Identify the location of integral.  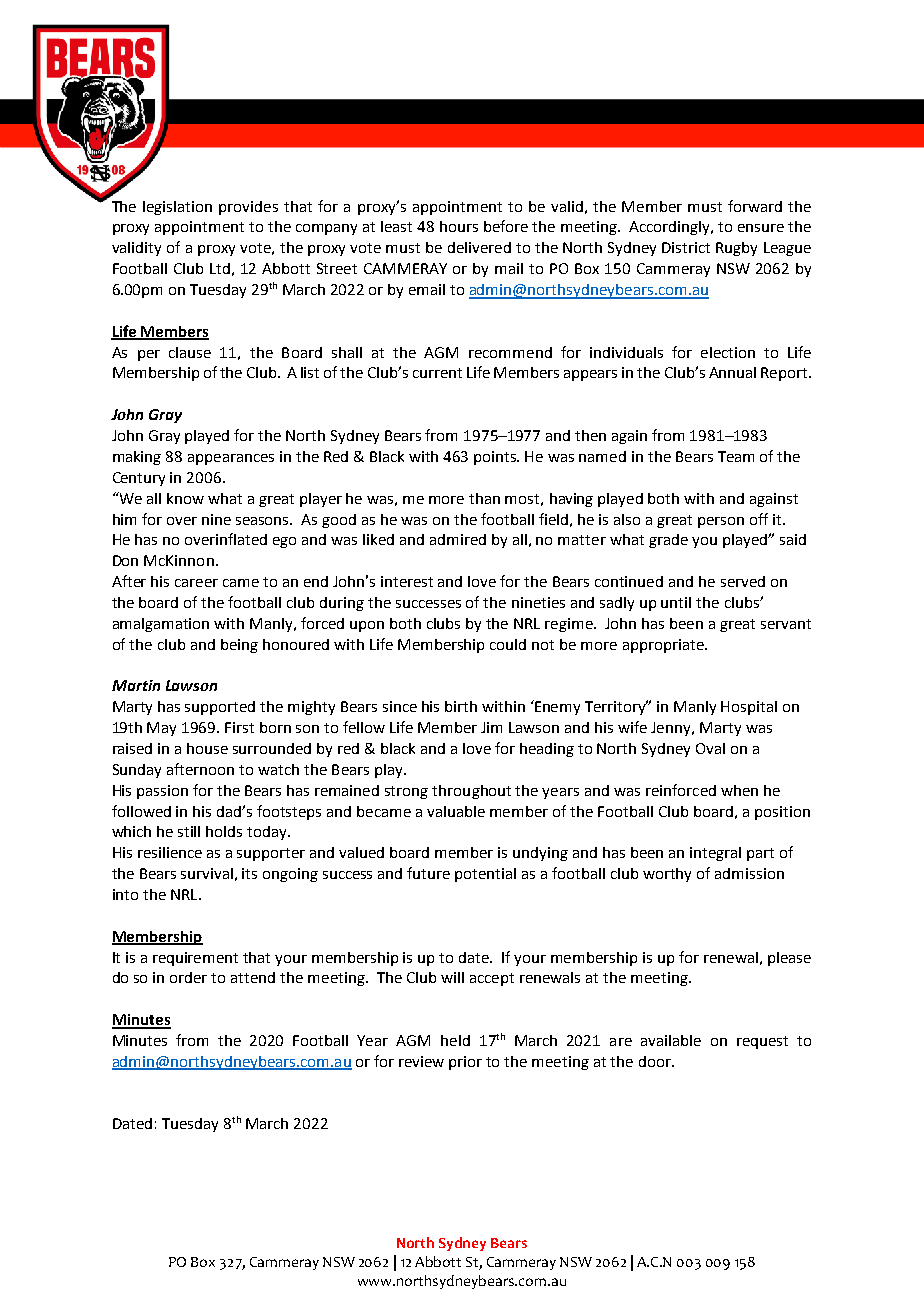
(715, 854).
